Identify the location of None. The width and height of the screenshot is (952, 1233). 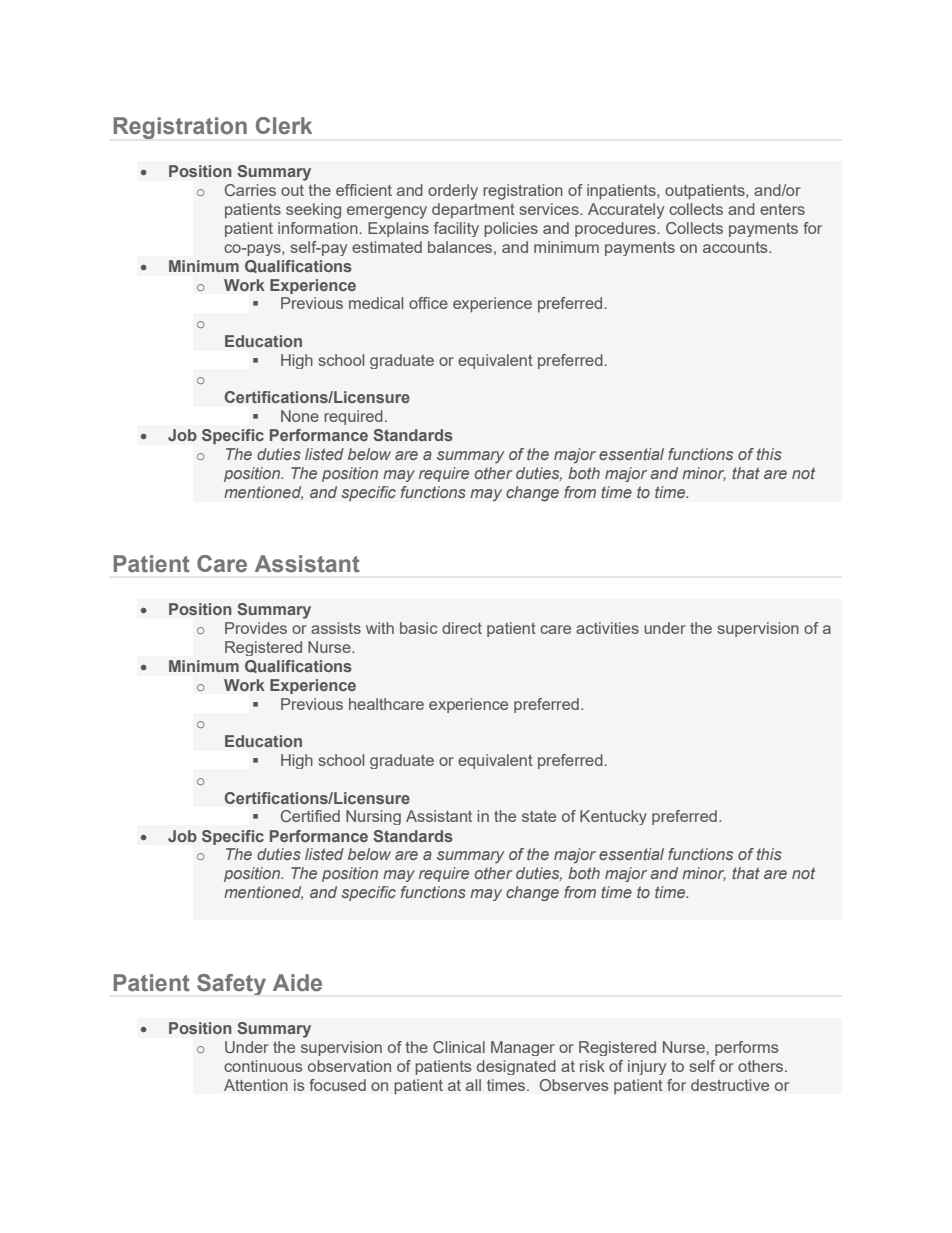
(300, 416).
